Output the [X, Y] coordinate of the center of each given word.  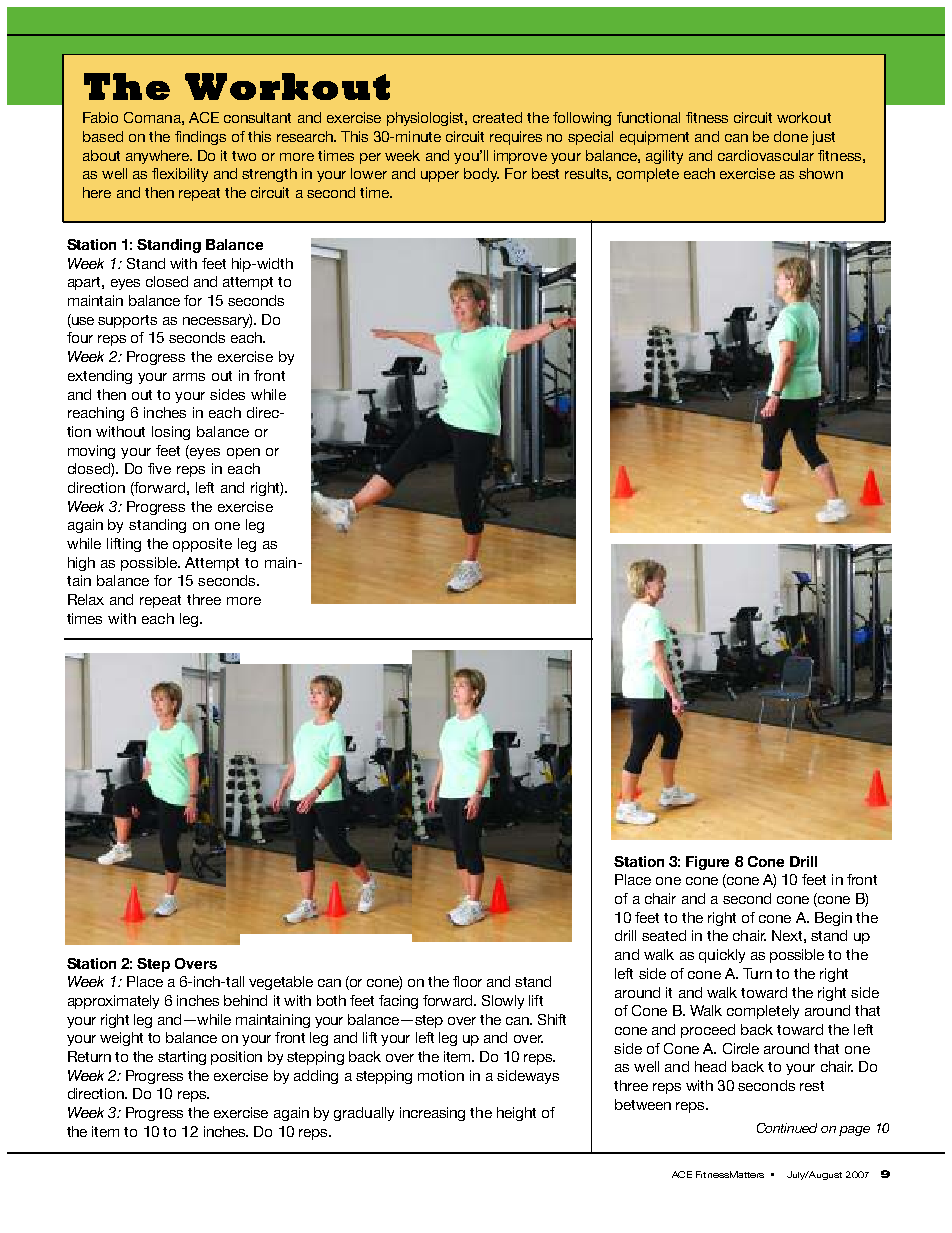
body [481, 175]
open [243, 453]
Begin [833, 919]
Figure [707, 863]
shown [821, 173]
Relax [86, 599]
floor [467, 981]
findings [200, 138]
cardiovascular [766, 155]
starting [182, 1058]
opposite [202, 545]
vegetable [281, 983]
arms [189, 377]
